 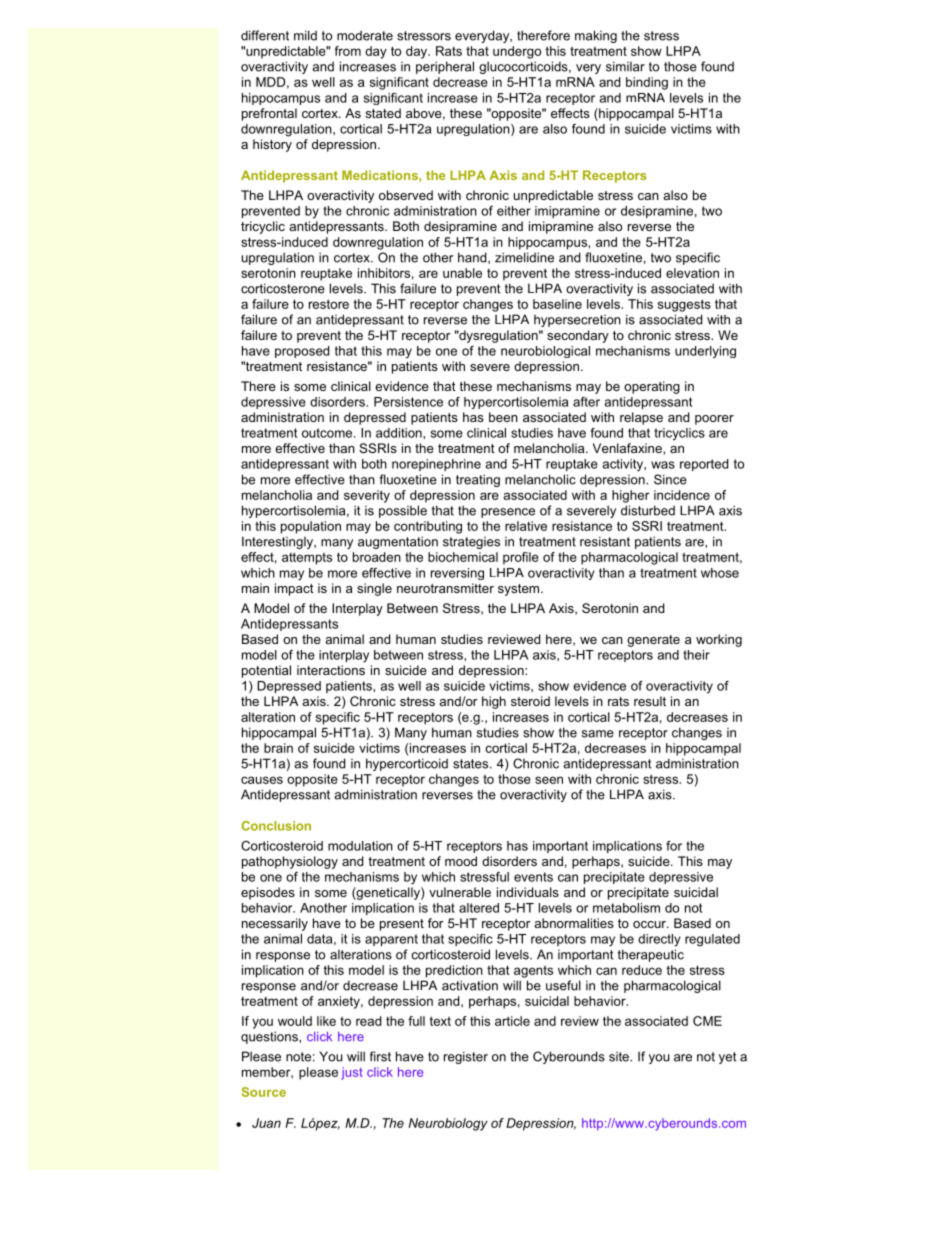 I want to click on whose, so click(x=720, y=573).
